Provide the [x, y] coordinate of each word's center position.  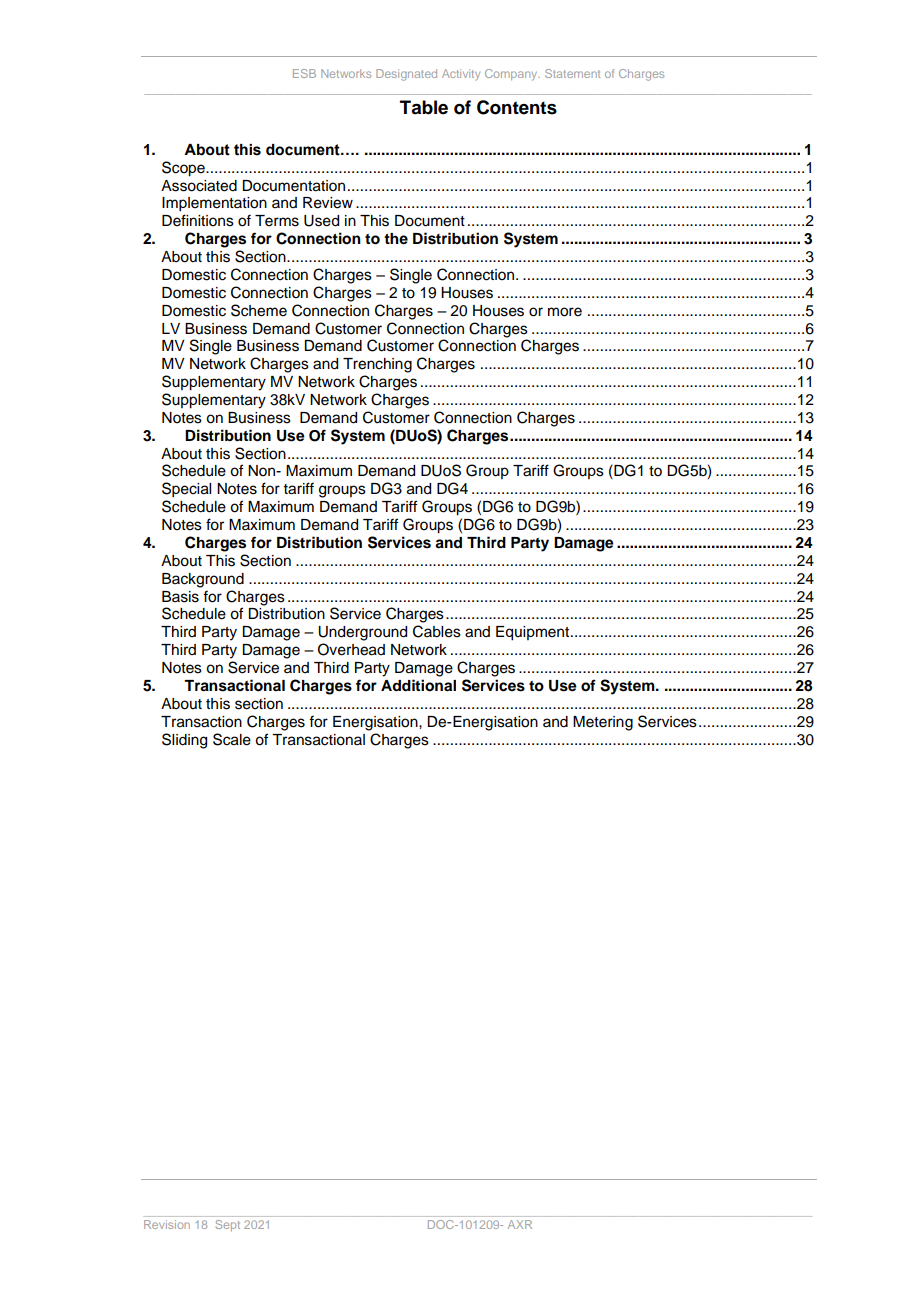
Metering [603, 723]
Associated [199, 186]
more [565, 312]
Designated [406, 75]
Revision [167, 1224]
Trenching [377, 365]
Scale [232, 739]
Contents [517, 107]
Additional [418, 685]
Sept [227, 1225]
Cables [437, 631]
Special [186, 490]
